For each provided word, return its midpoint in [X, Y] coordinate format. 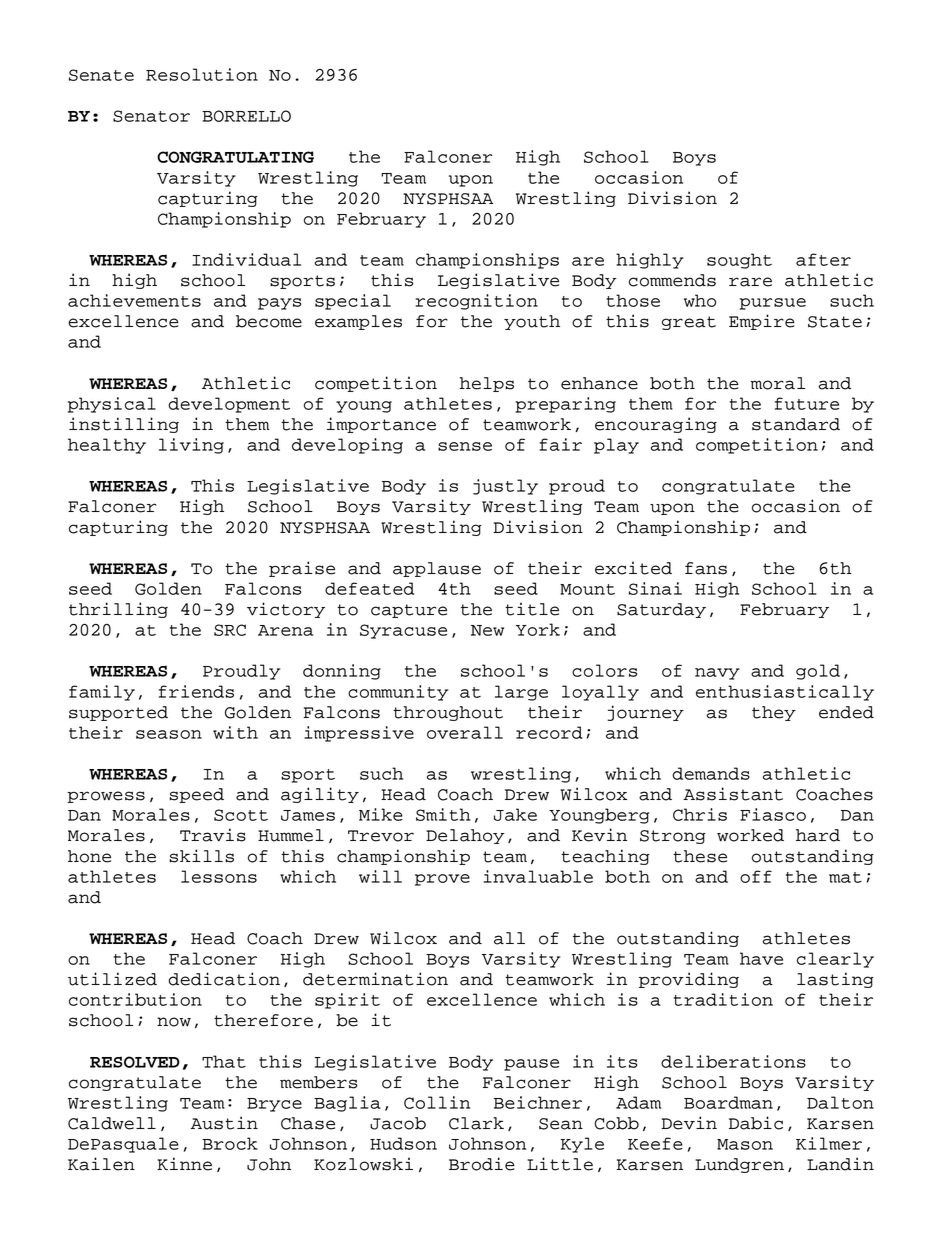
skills [202, 856]
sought [739, 261]
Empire [762, 322]
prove [442, 880]
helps [487, 384]
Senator [151, 116]
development [229, 405]
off [756, 876]
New [487, 630]
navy [717, 674]
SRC [230, 630]
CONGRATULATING [235, 157]
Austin [224, 1123]
